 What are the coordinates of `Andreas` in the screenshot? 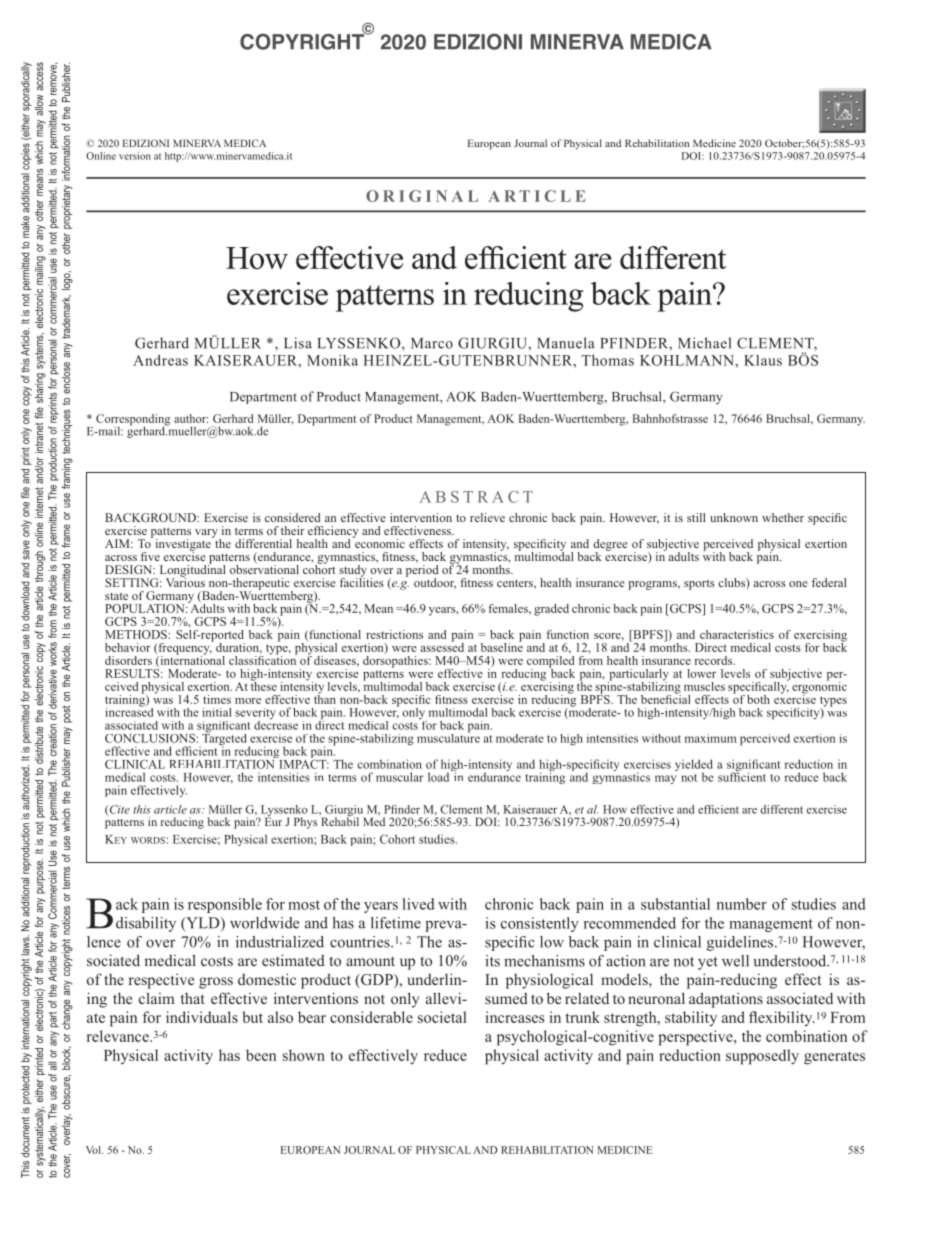 It's located at (160, 360).
